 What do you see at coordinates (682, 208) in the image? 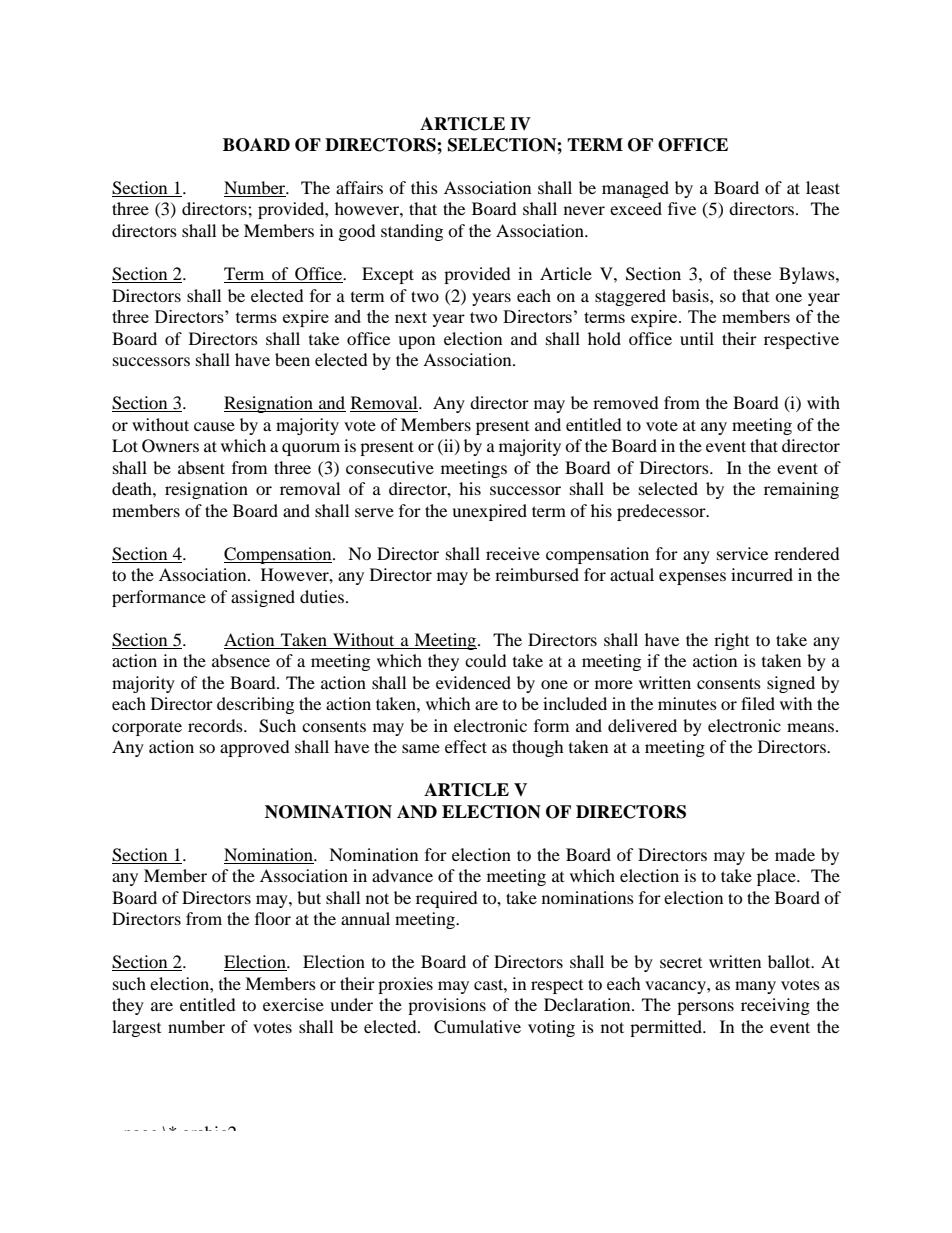
I see `five` at bounding box center [682, 208].
